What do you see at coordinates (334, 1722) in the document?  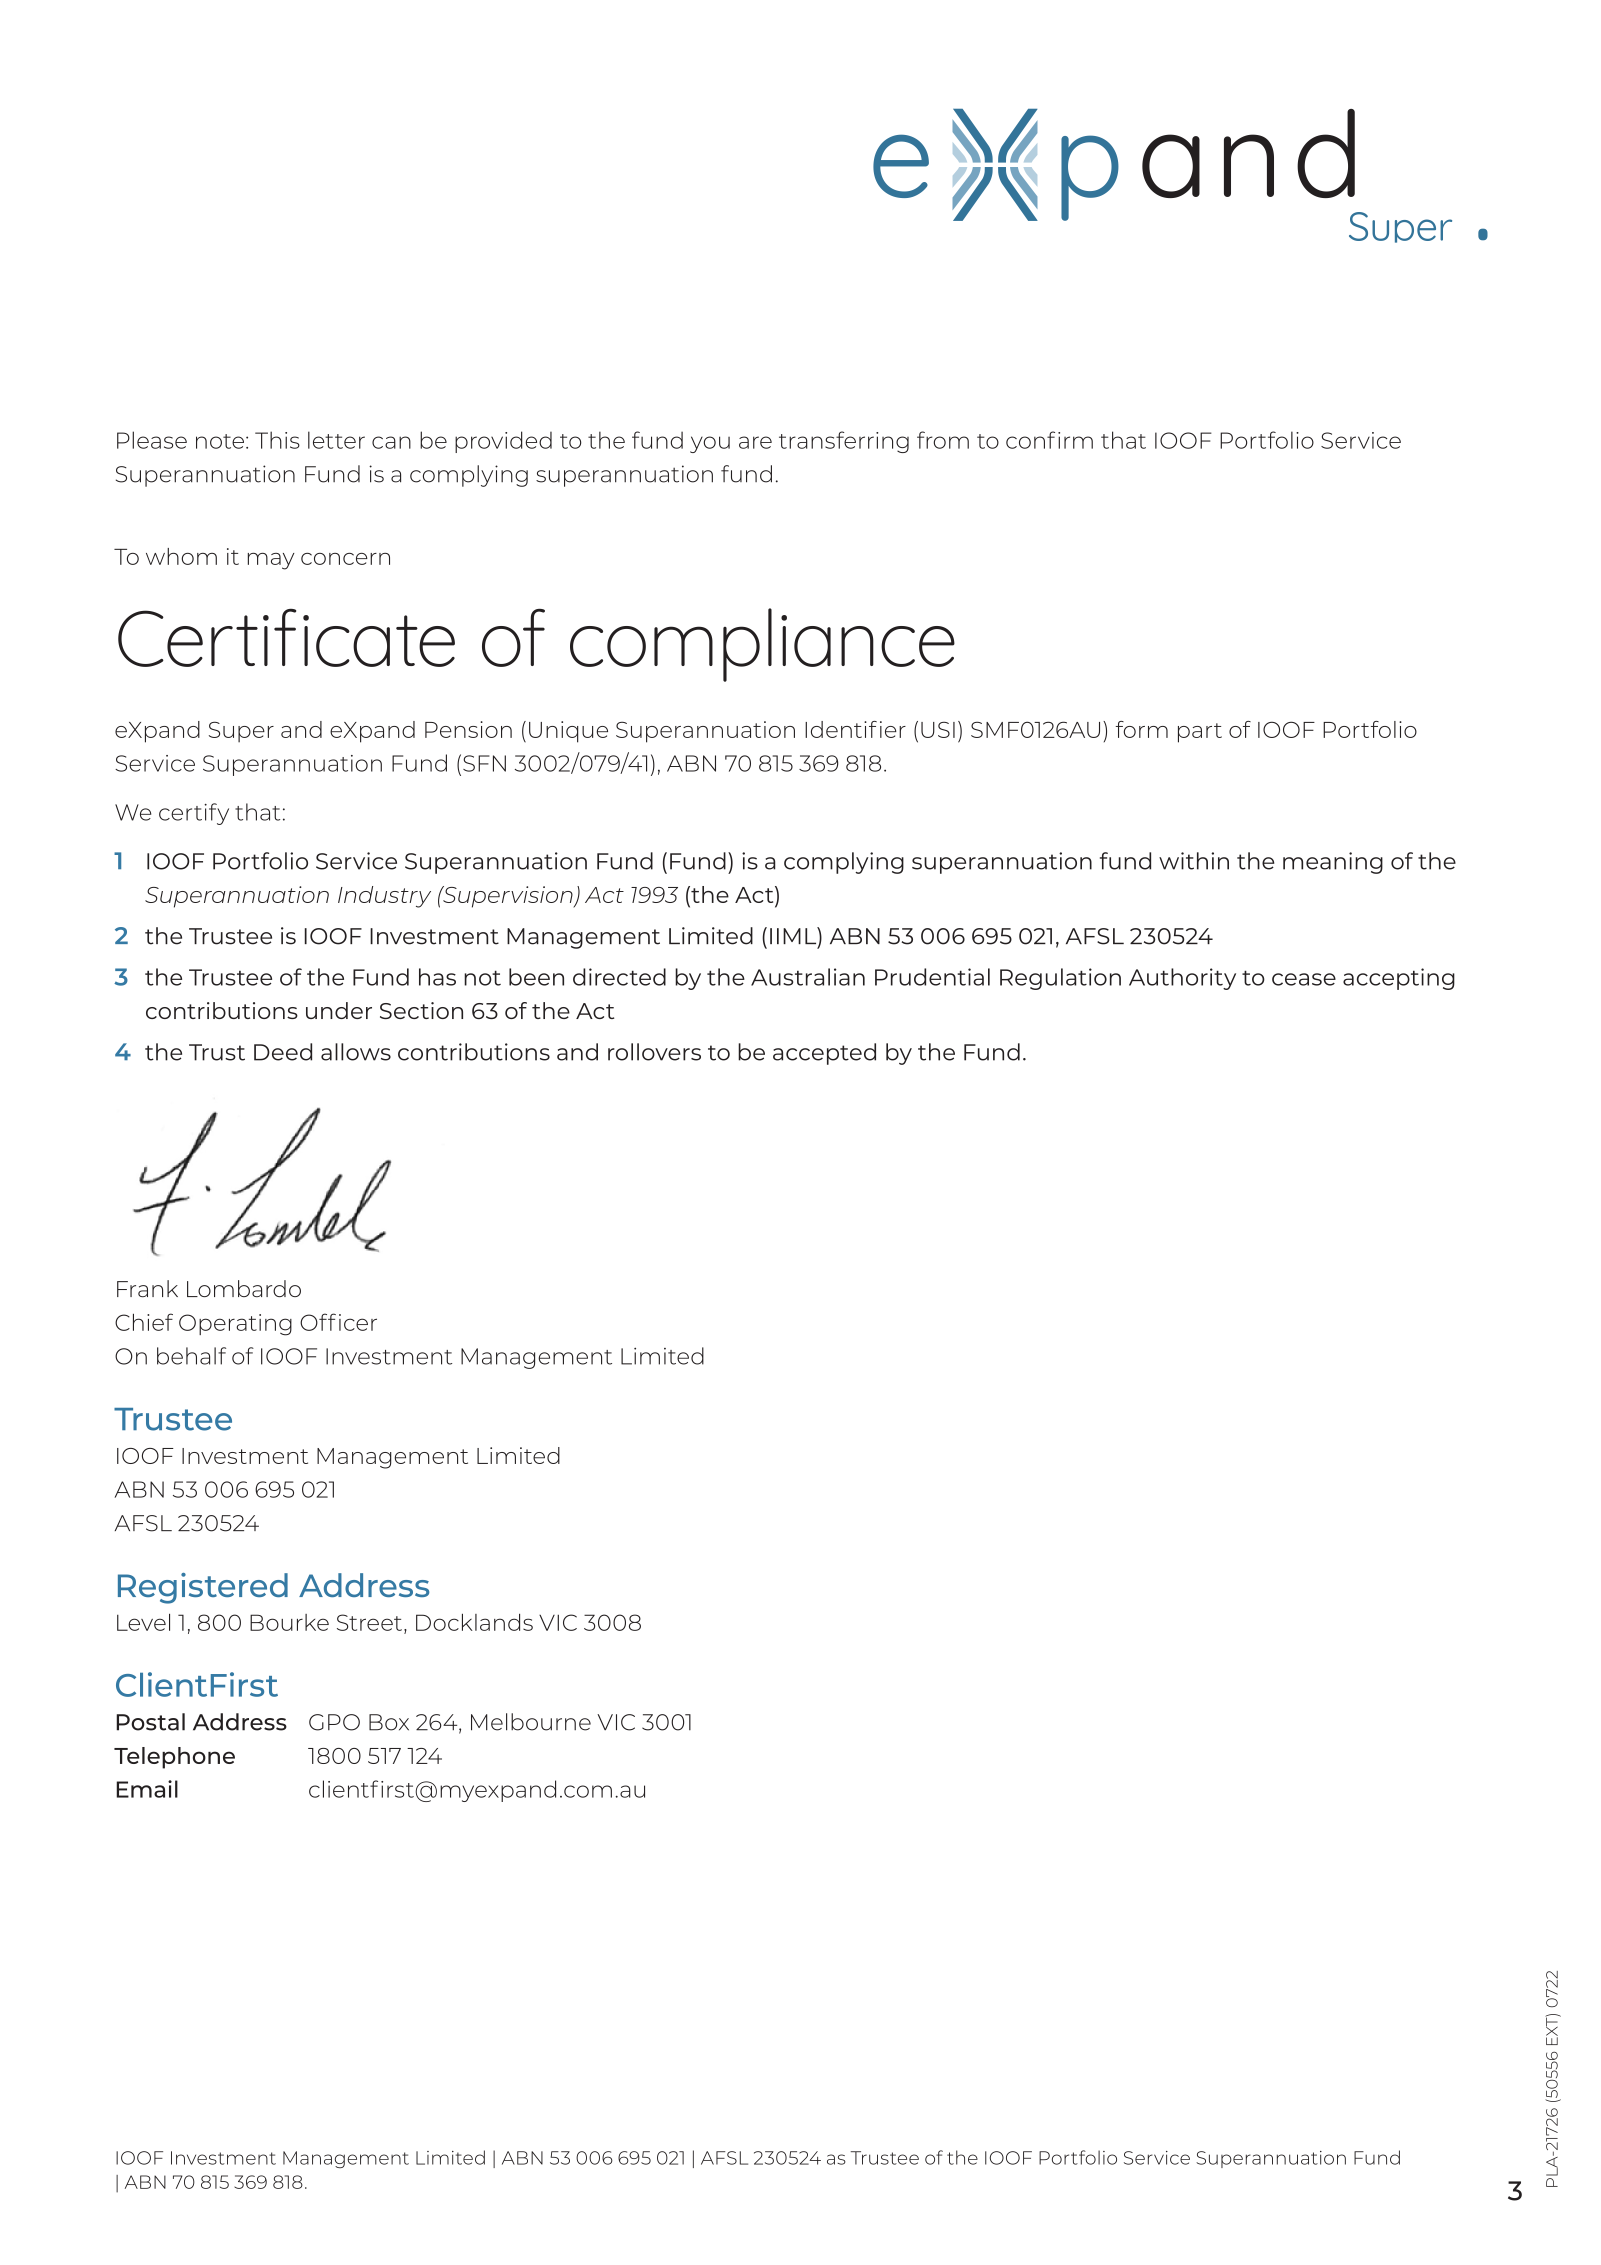 I see `GPO` at bounding box center [334, 1722].
